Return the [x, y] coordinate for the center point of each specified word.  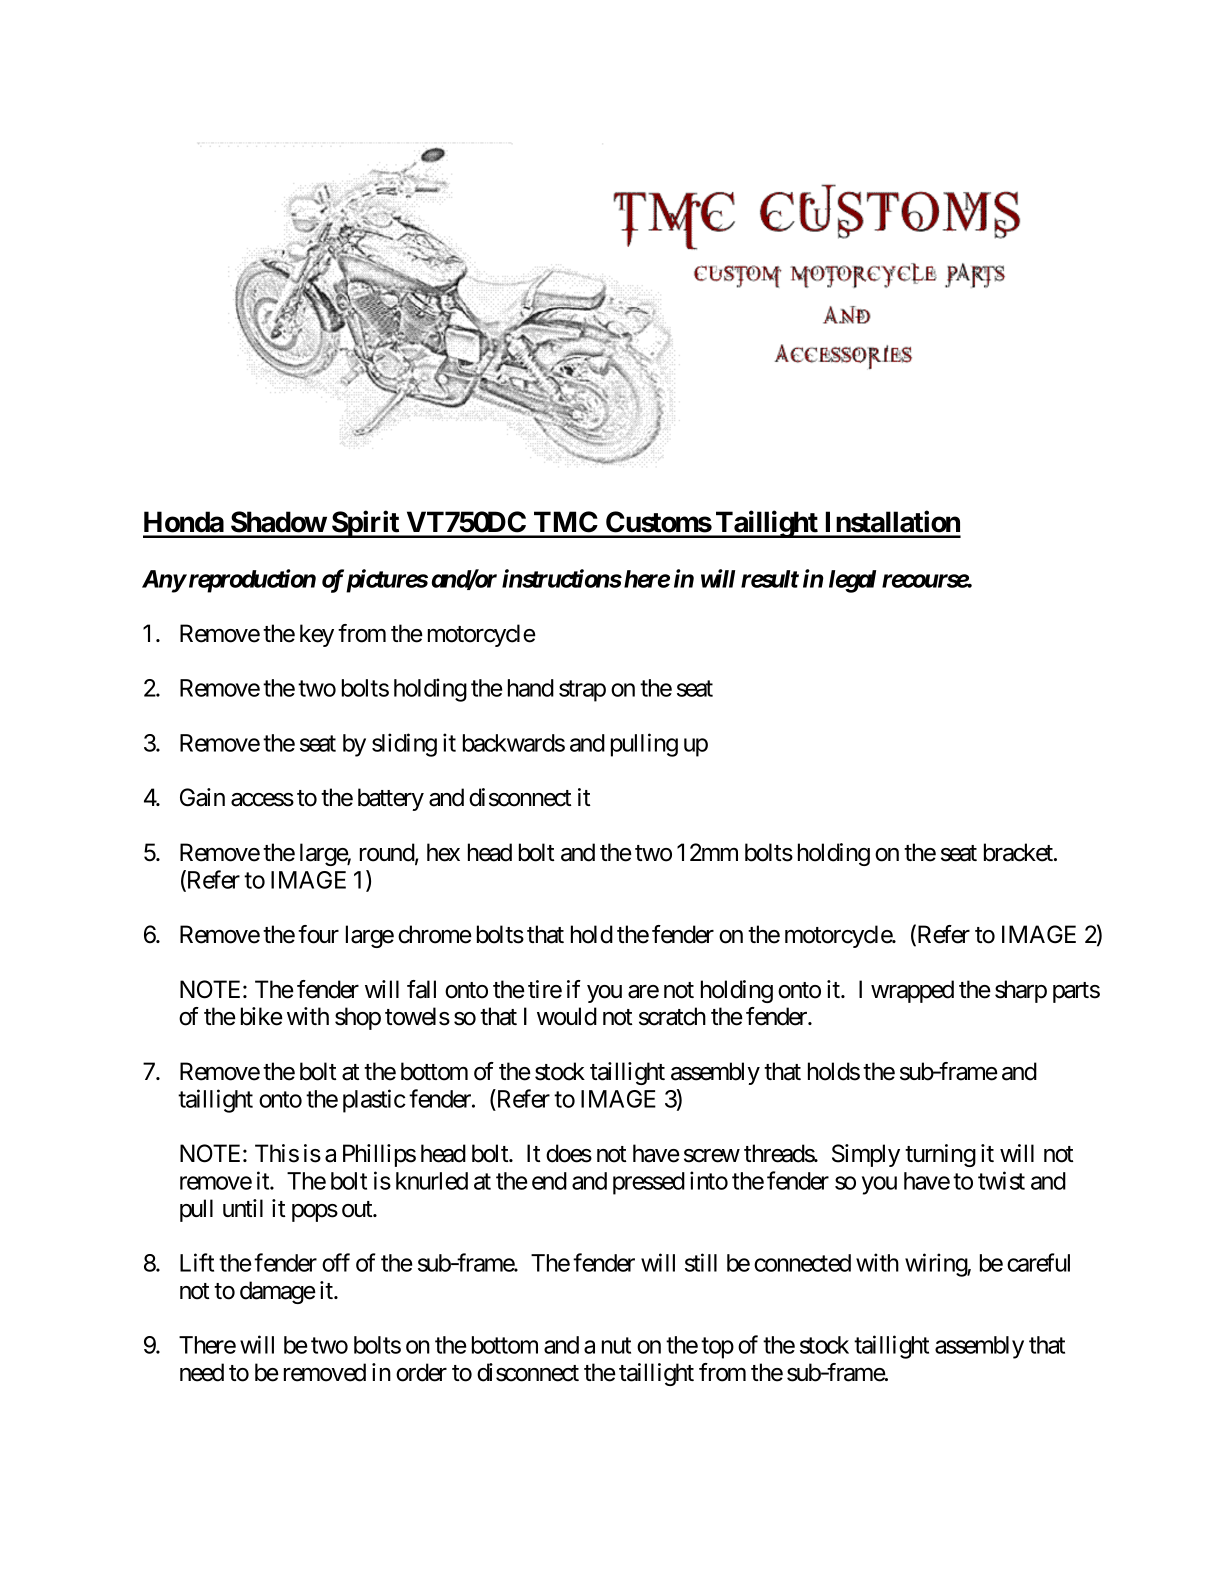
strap [582, 691]
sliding [404, 745]
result [770, 579]
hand [531, 688]
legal [852, 581]
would [567, 1016]
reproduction [251, 581]
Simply [866, 1155]
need [202, 1372]
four [318, 934]
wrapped [912, 991]
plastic [374, 1101]
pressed [649, 1183]
